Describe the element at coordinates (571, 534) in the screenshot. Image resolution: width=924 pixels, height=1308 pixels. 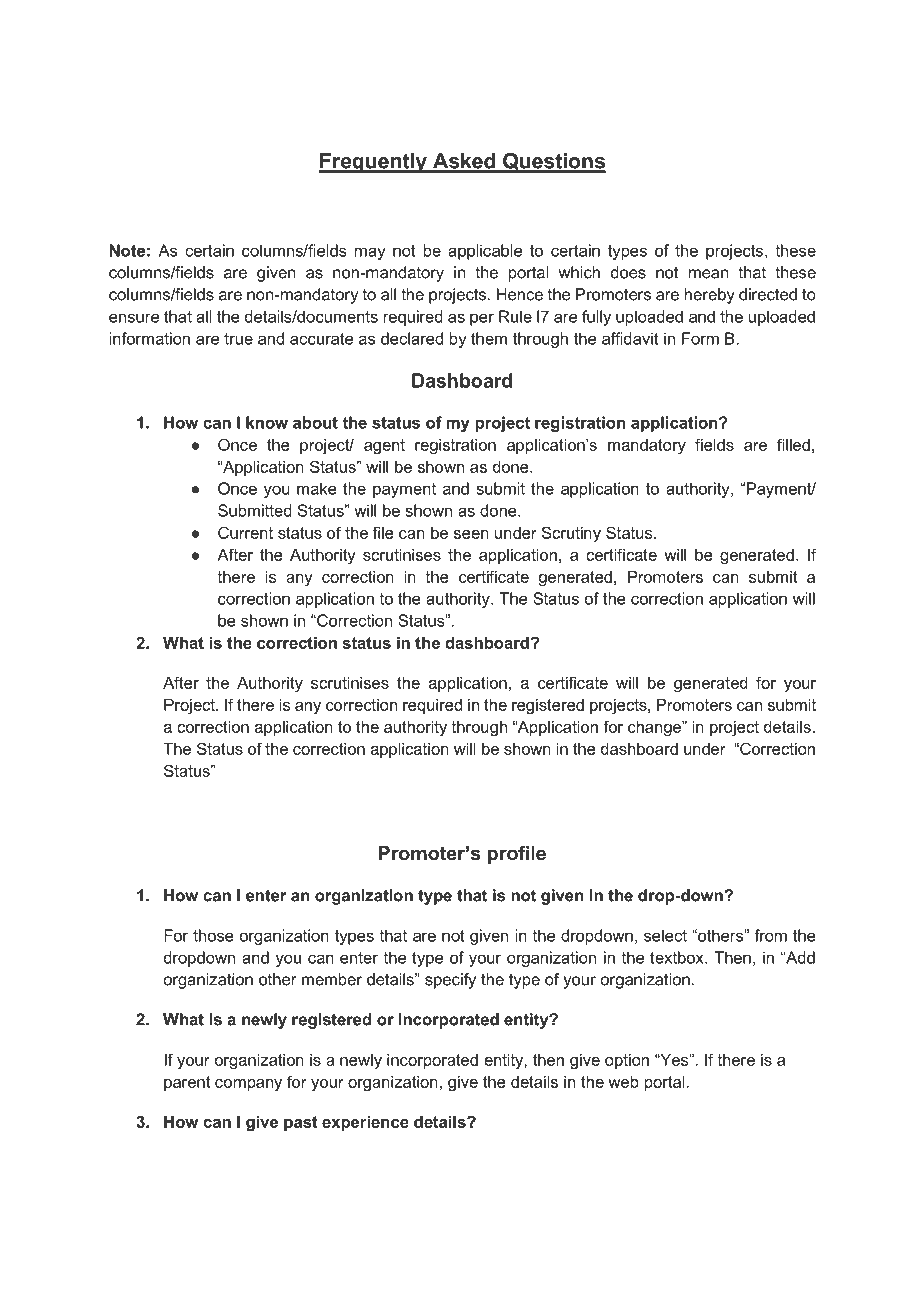
I see `Scrutiny` at that location.
